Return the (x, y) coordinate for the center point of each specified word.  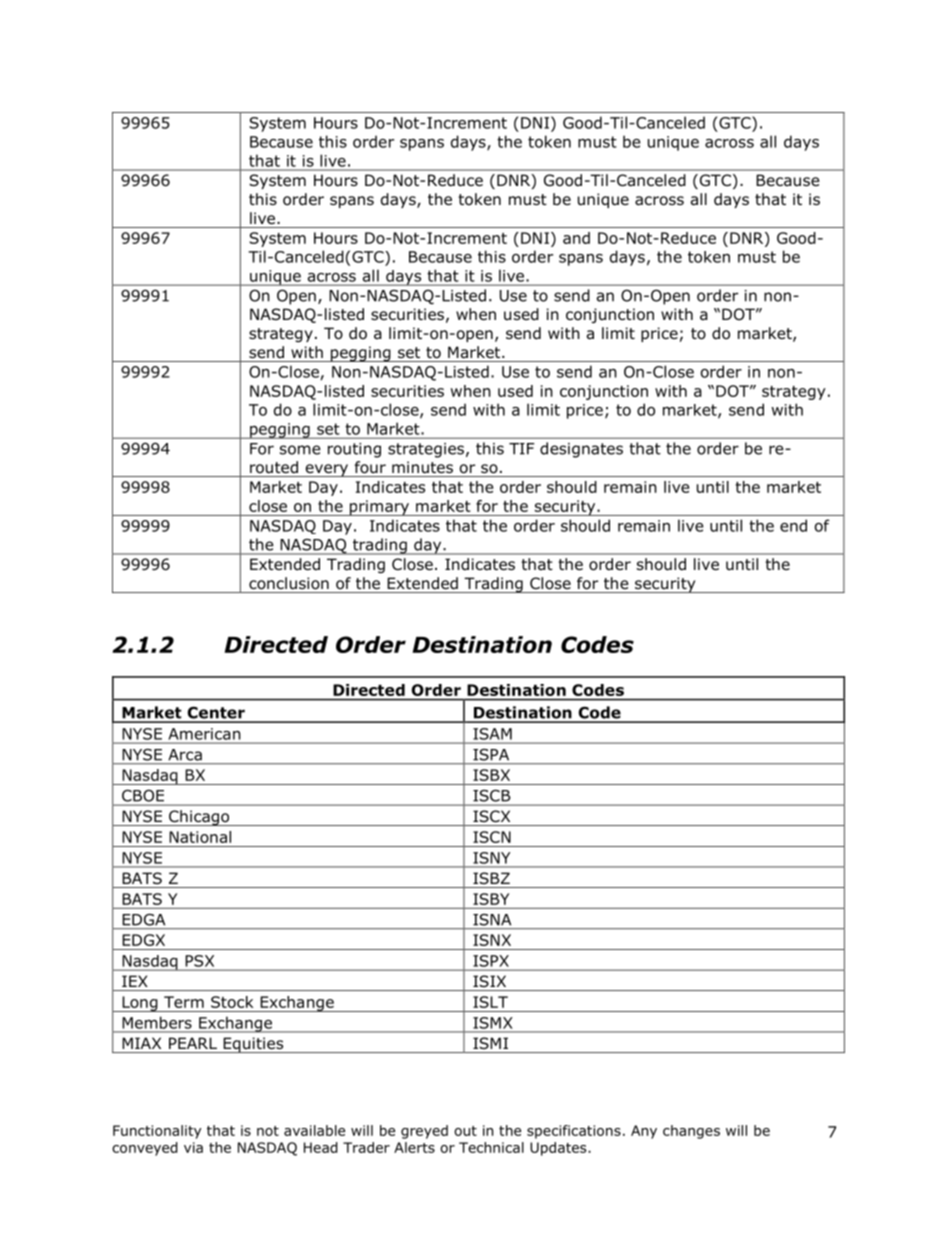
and (576, 238)
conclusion (289, 583)
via (193, 1147)
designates (581, 450)
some (300, 450)
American (204, 734)
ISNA (492, 920)
